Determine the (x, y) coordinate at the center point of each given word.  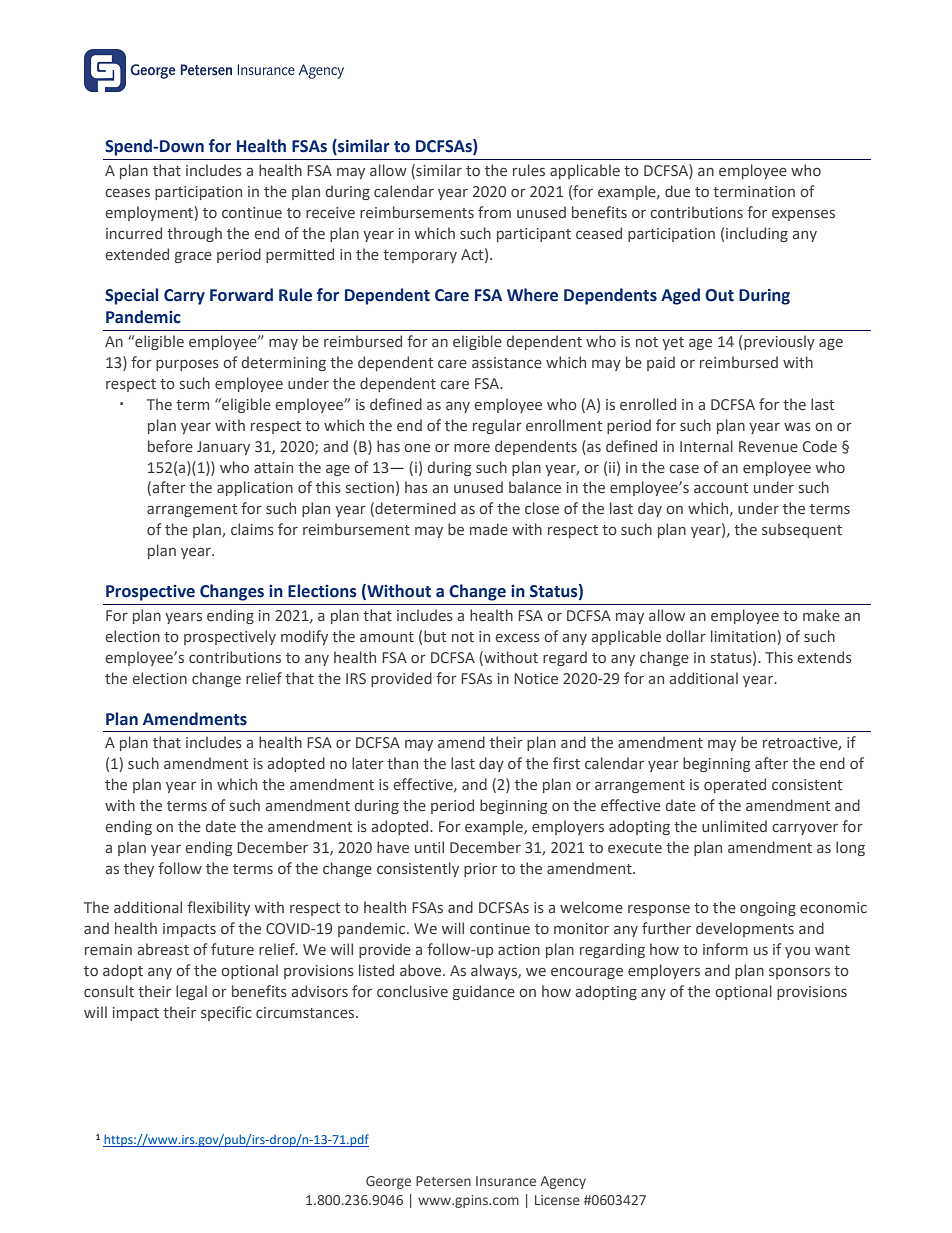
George (388, 1182)
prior (480, 870)
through (194, 234)
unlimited (734, 826)
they (139, 869)
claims (252, 529)
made (489, 529)
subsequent (802, 530)
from (494, 212)
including (757, 234)
